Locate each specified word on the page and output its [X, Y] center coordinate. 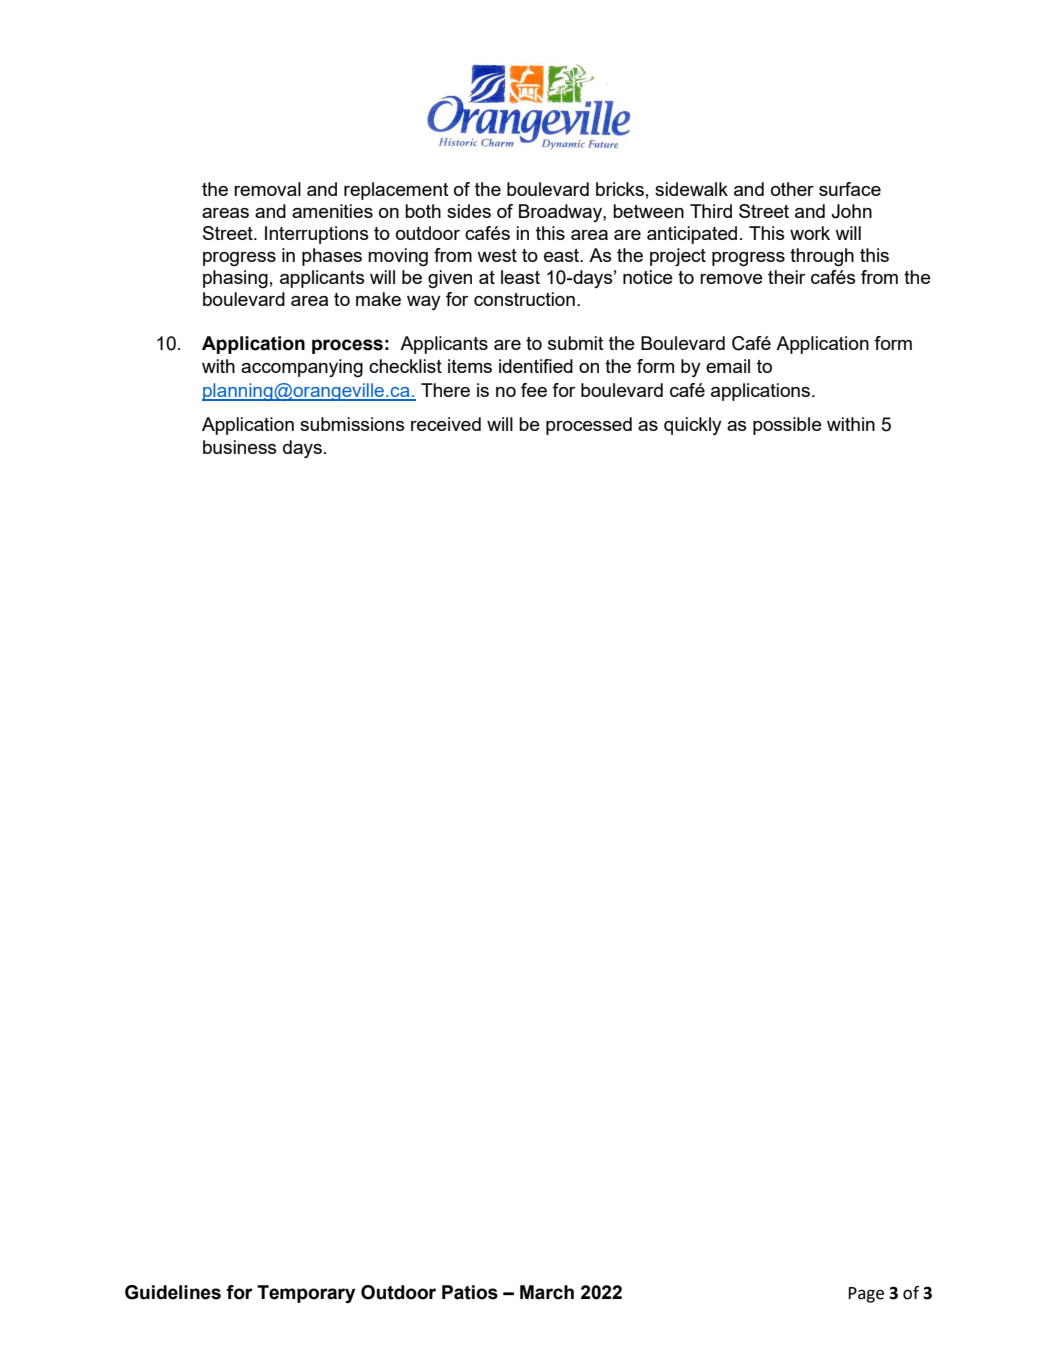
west [497, 255]
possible [787, 426]
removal [267, 189]
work [810, 233]
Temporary [306, 1294]
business [240, 447]
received [446, 424]
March [547, 1292]
